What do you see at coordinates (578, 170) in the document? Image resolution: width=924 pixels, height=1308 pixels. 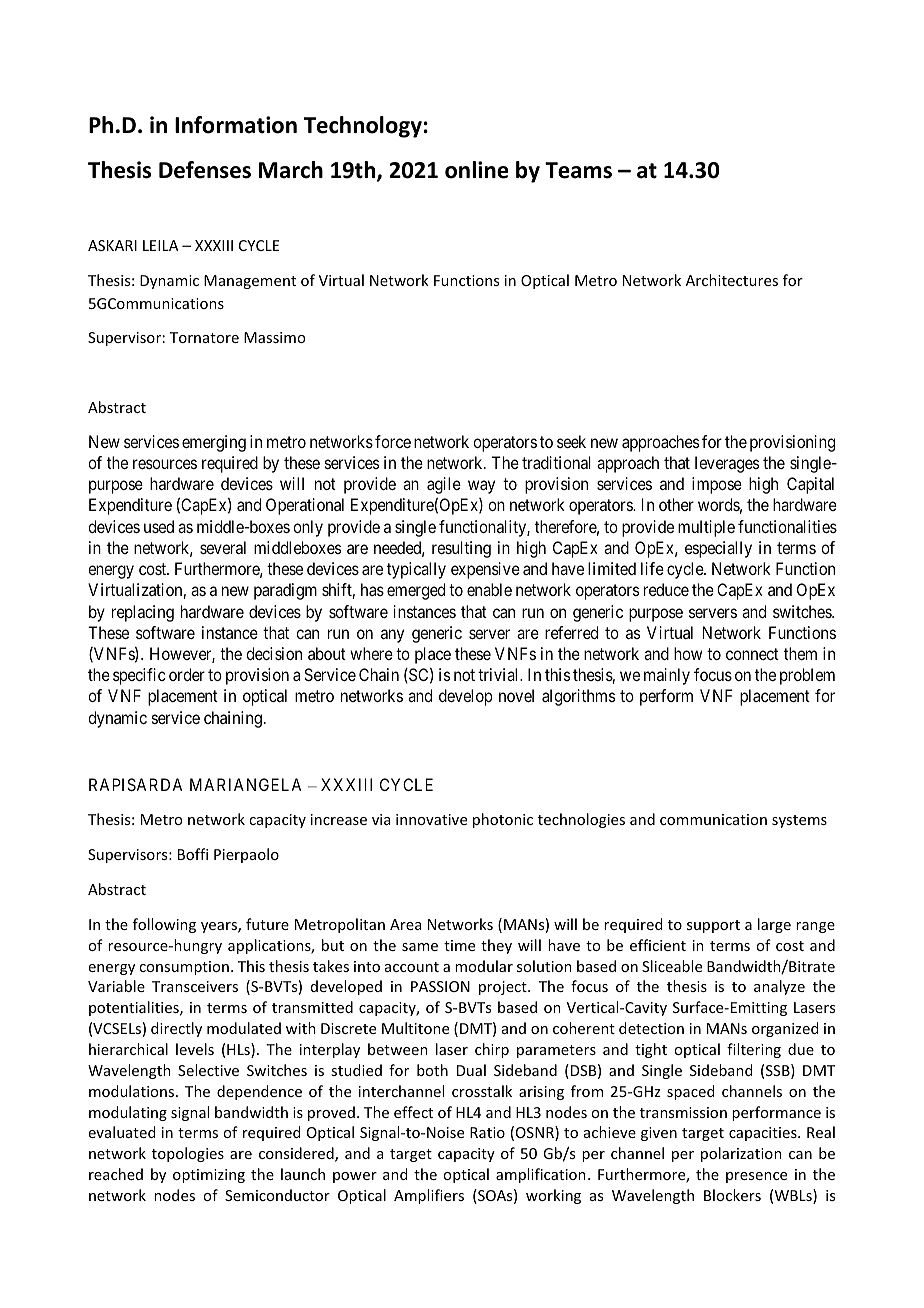 I see `Teams` at bounding box center [578, 170].
